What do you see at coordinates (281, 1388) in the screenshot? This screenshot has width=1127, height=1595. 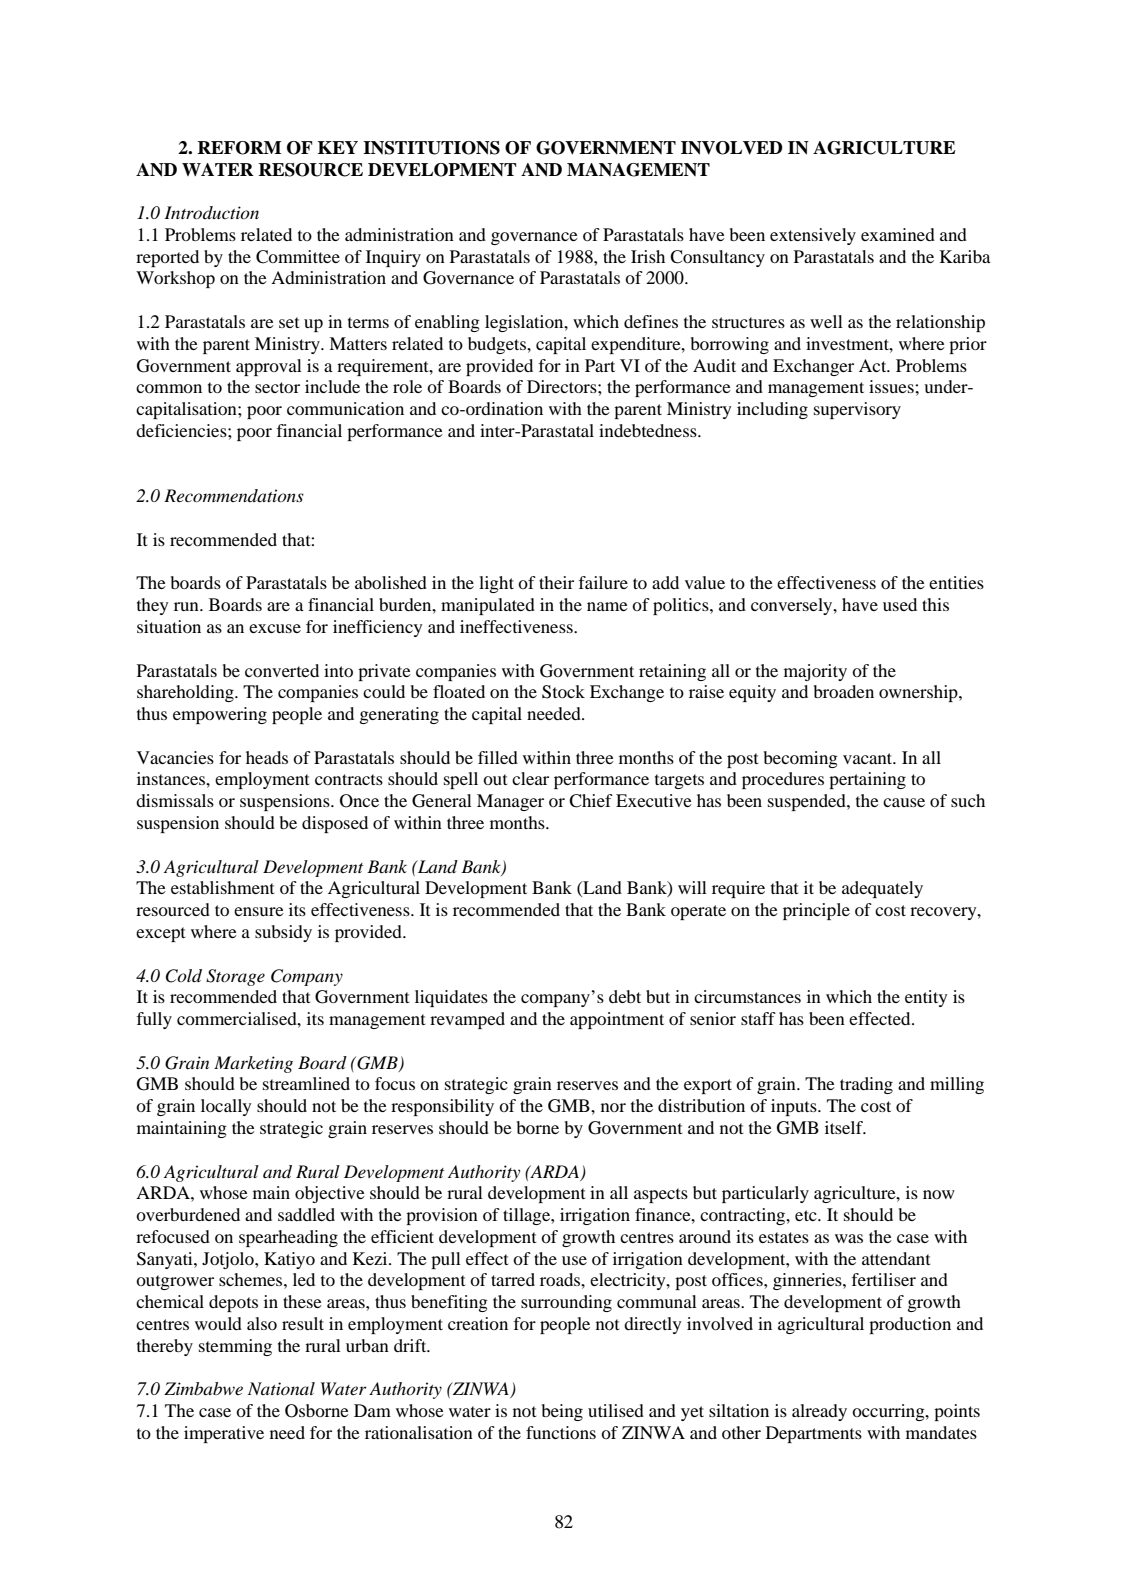 I see `National` at bounding box center [281, 1388].
